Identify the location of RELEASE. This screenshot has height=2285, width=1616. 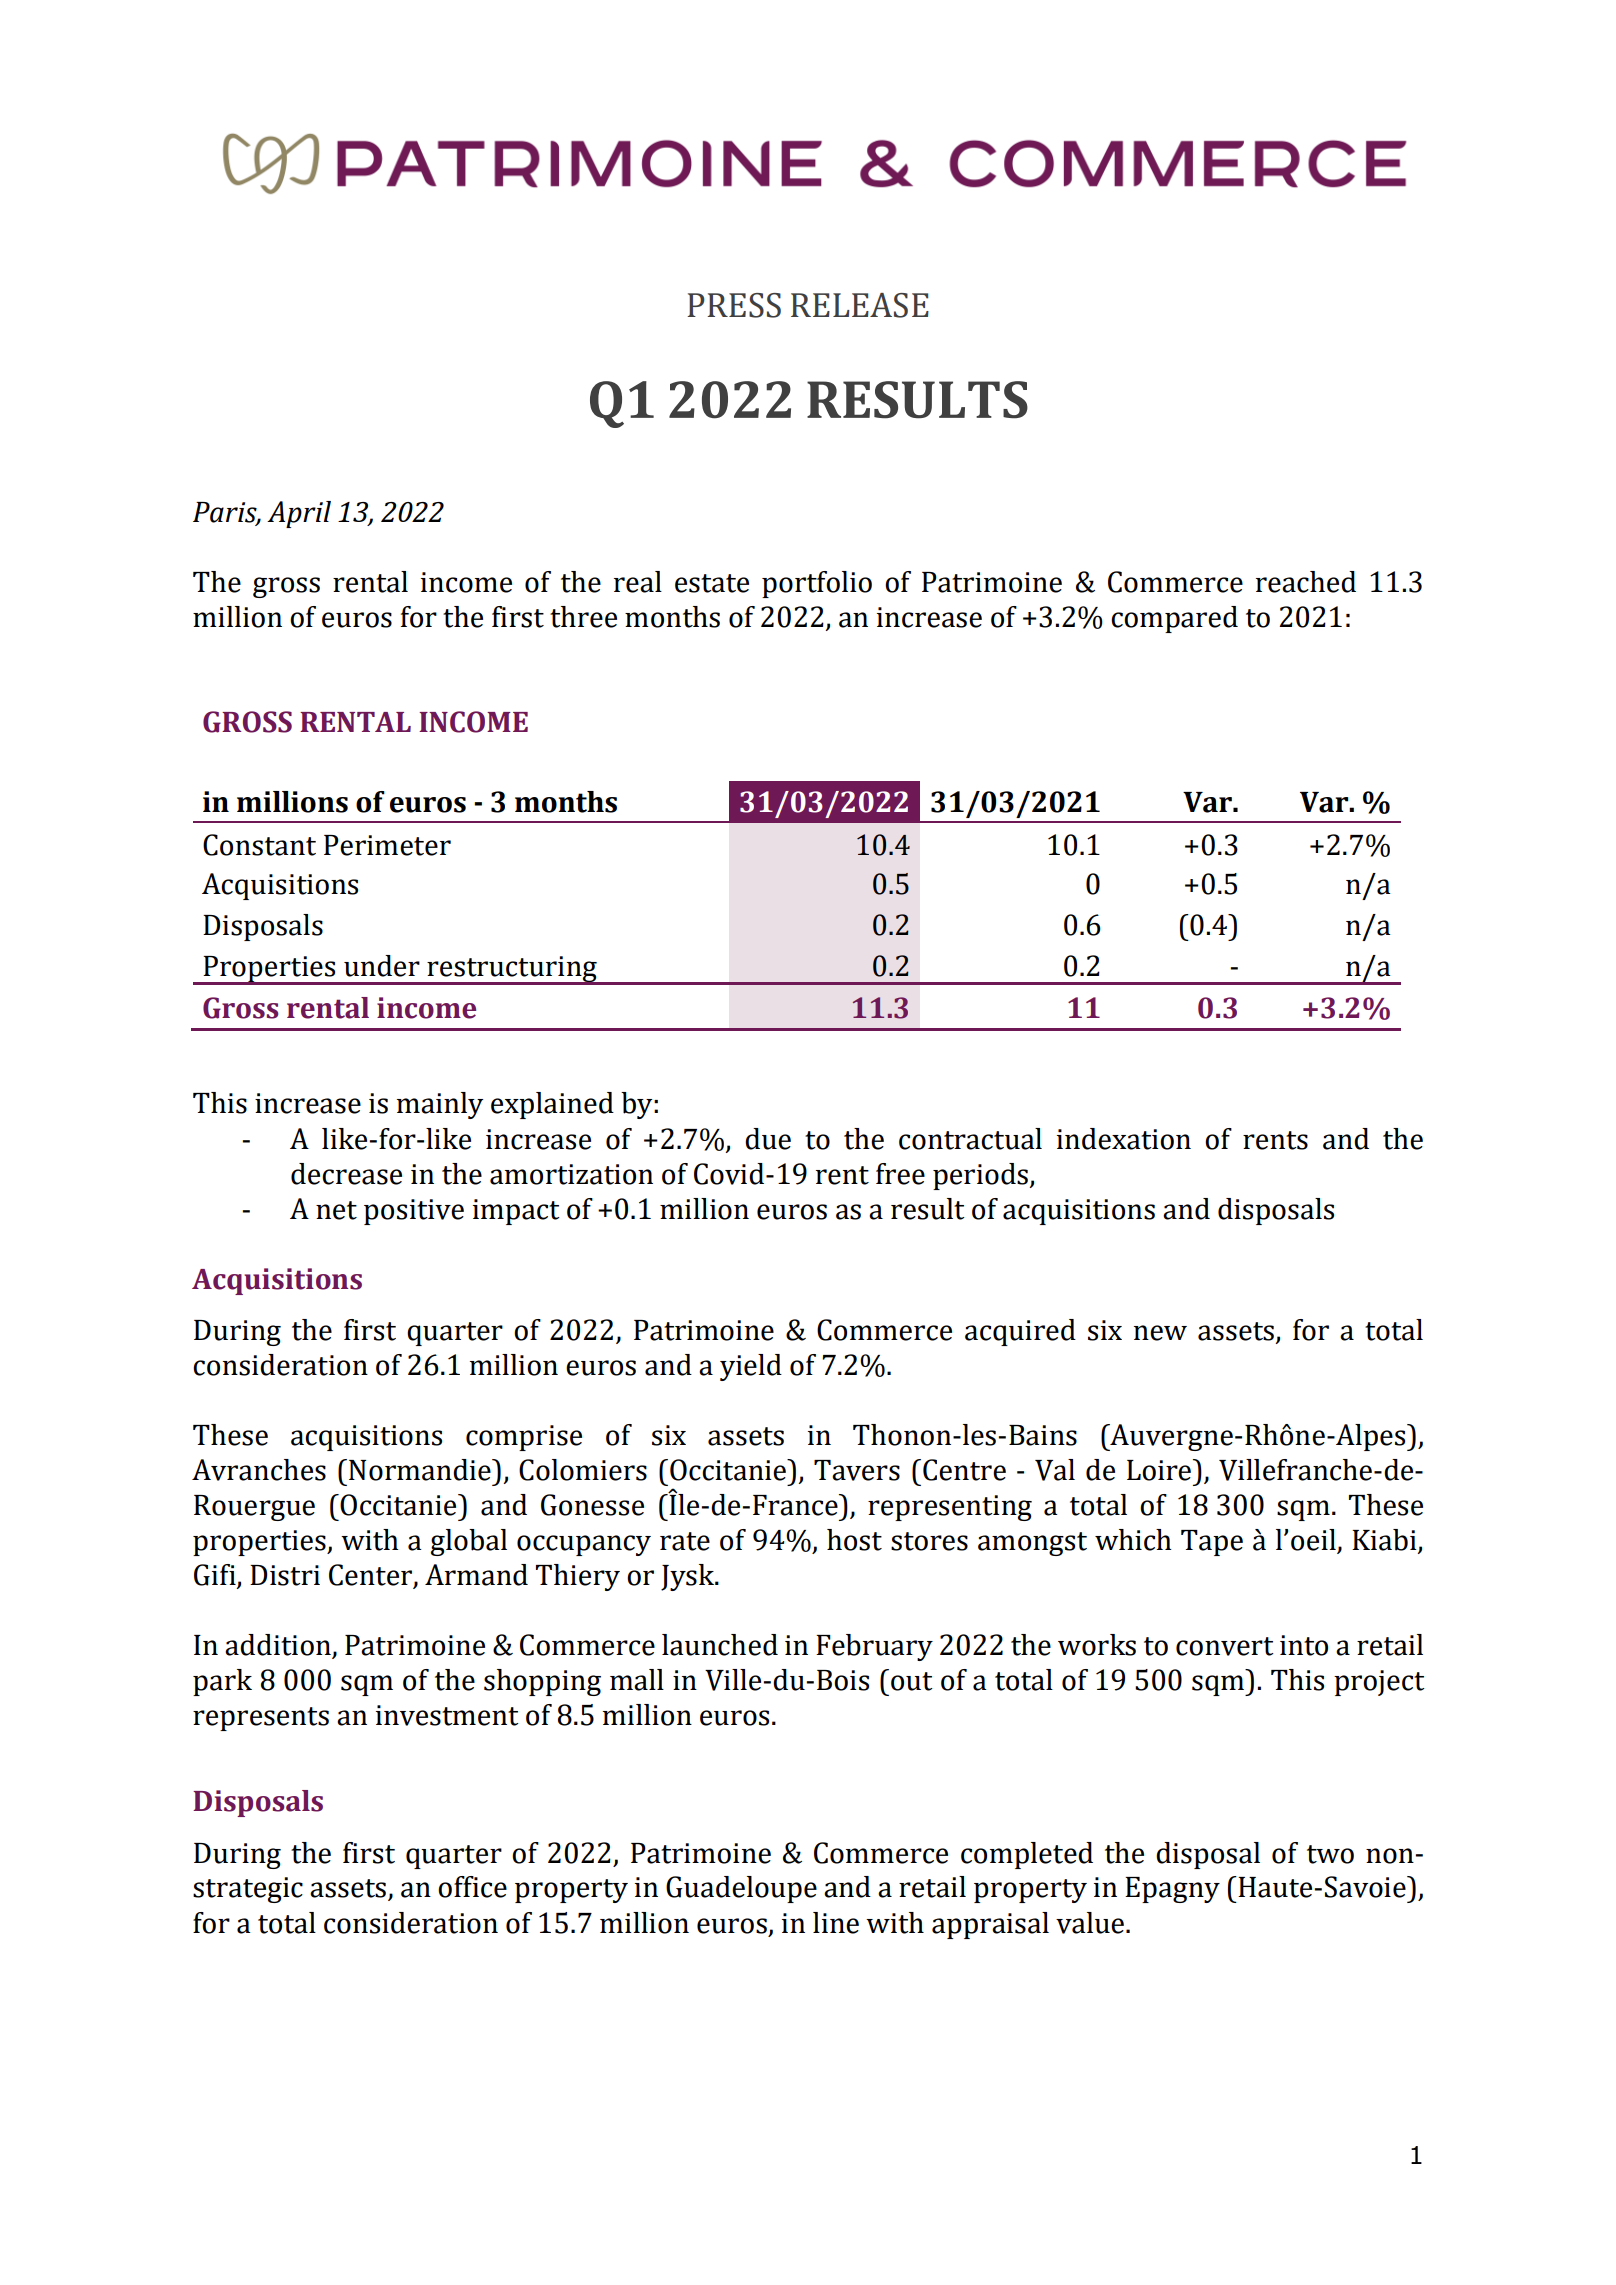
(860, 305).
